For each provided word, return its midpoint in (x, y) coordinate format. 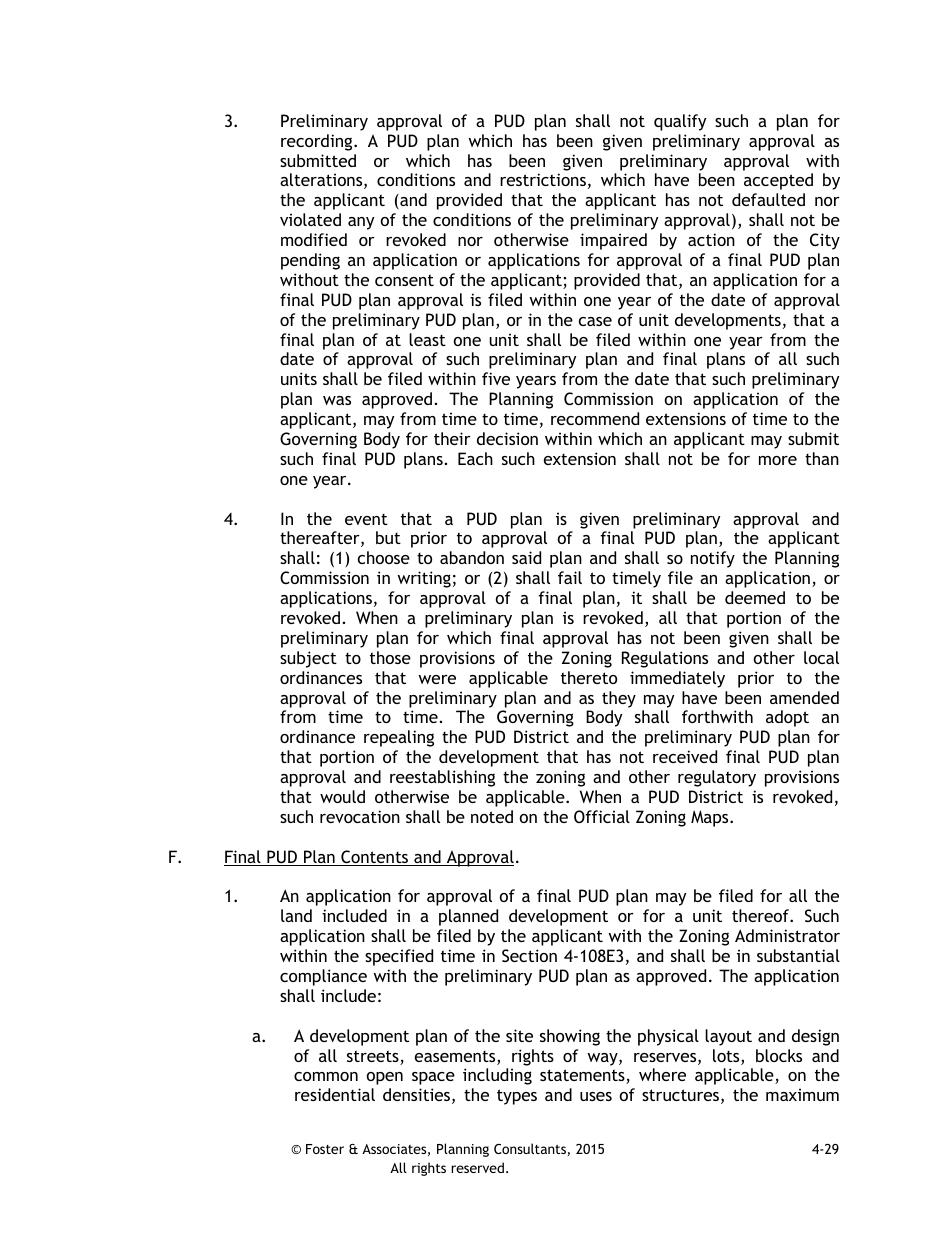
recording (318, 142)
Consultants (530, 1148)
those (390, 657)
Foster (325, 1149)
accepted (778, 181)
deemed (755, 597)
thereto (589, 677)
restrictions (543, 179)
